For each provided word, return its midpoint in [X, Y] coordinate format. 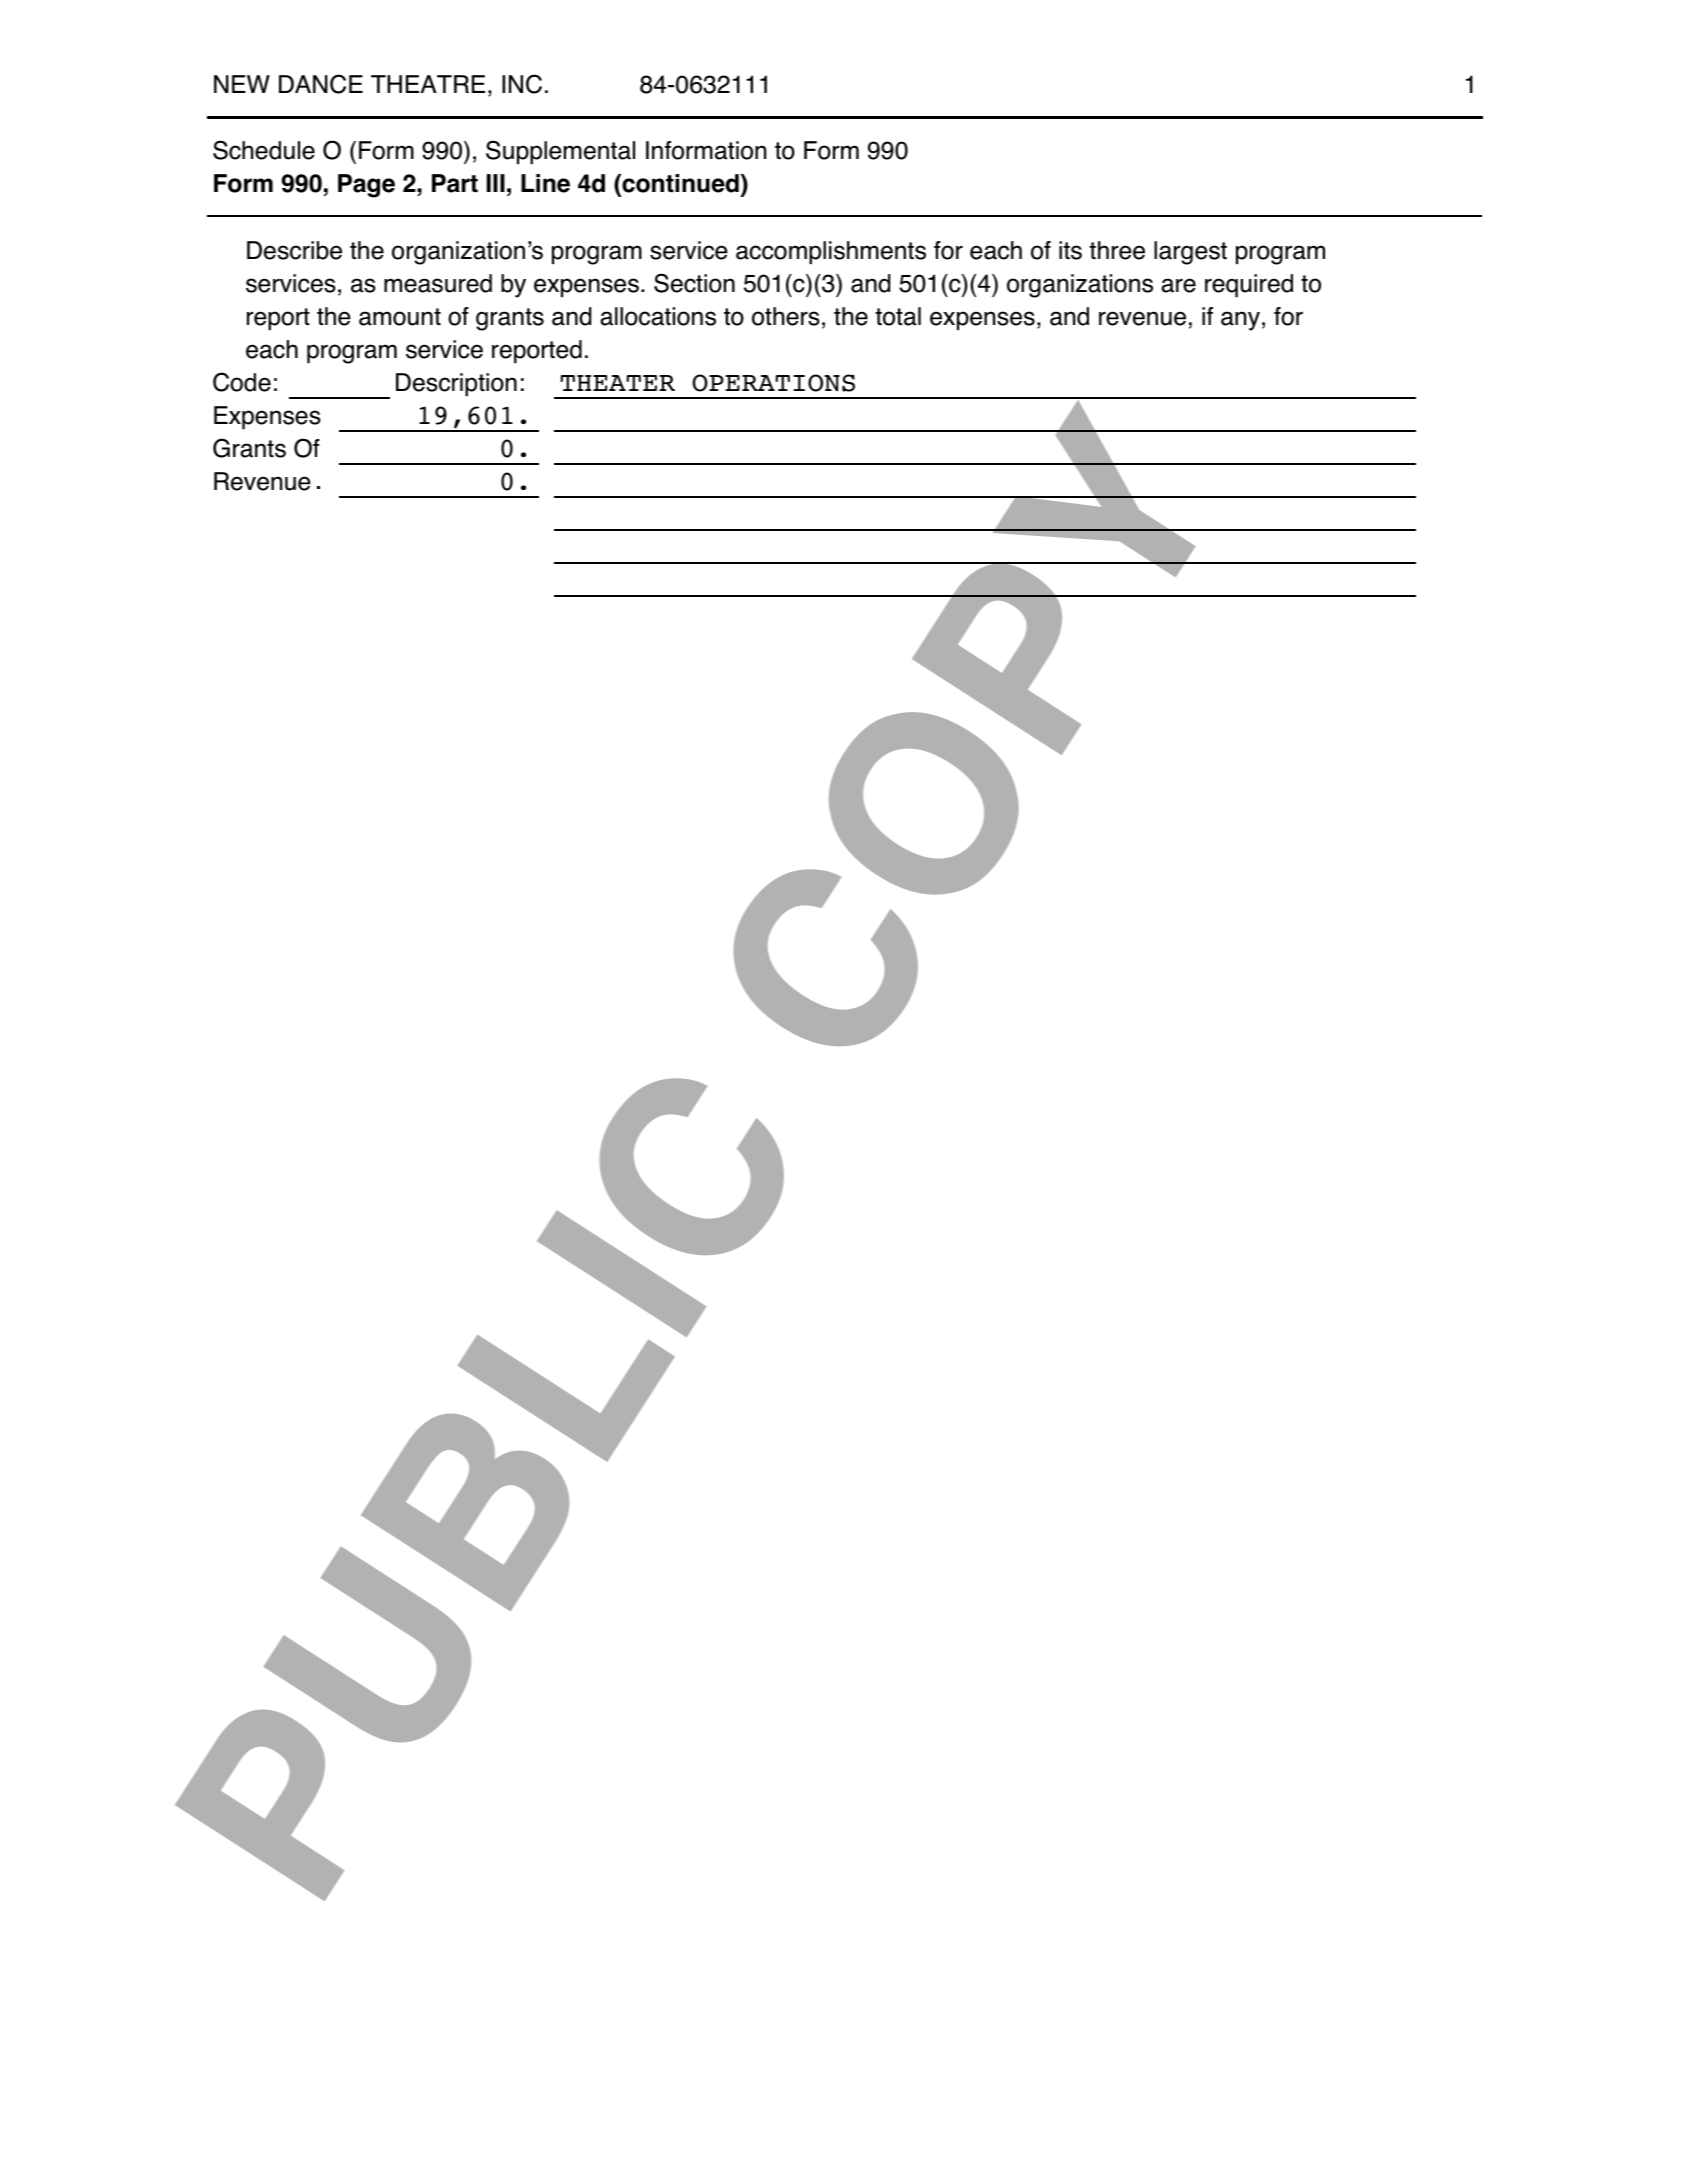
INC [522, 84]
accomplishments [831, 252]
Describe [294, 250]
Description [456, 384]
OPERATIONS [773, 383]
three [1117, 250]
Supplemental [560, 152]
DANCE [321, 84]
